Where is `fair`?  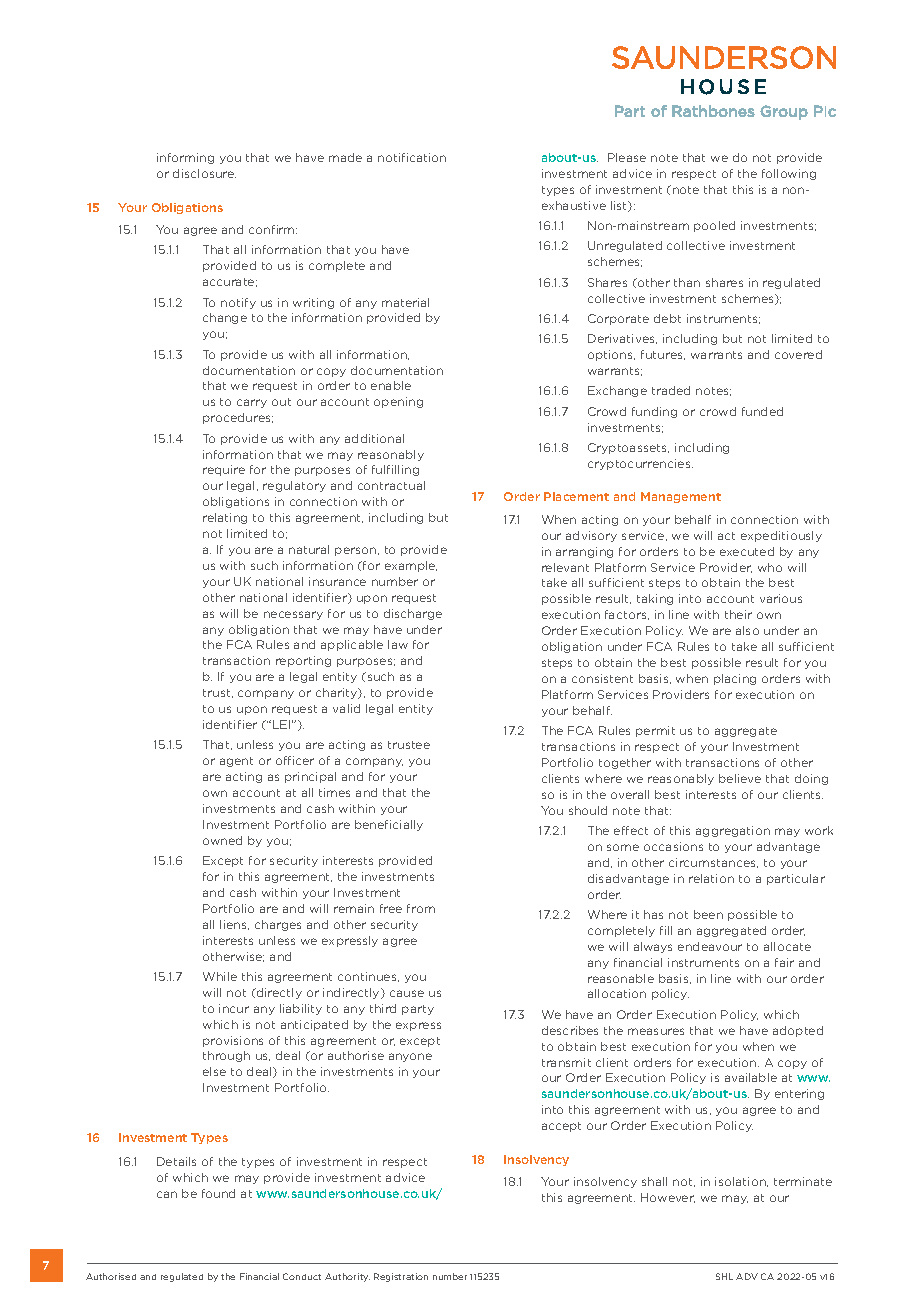 fair is located at coordinates (784, 962).
